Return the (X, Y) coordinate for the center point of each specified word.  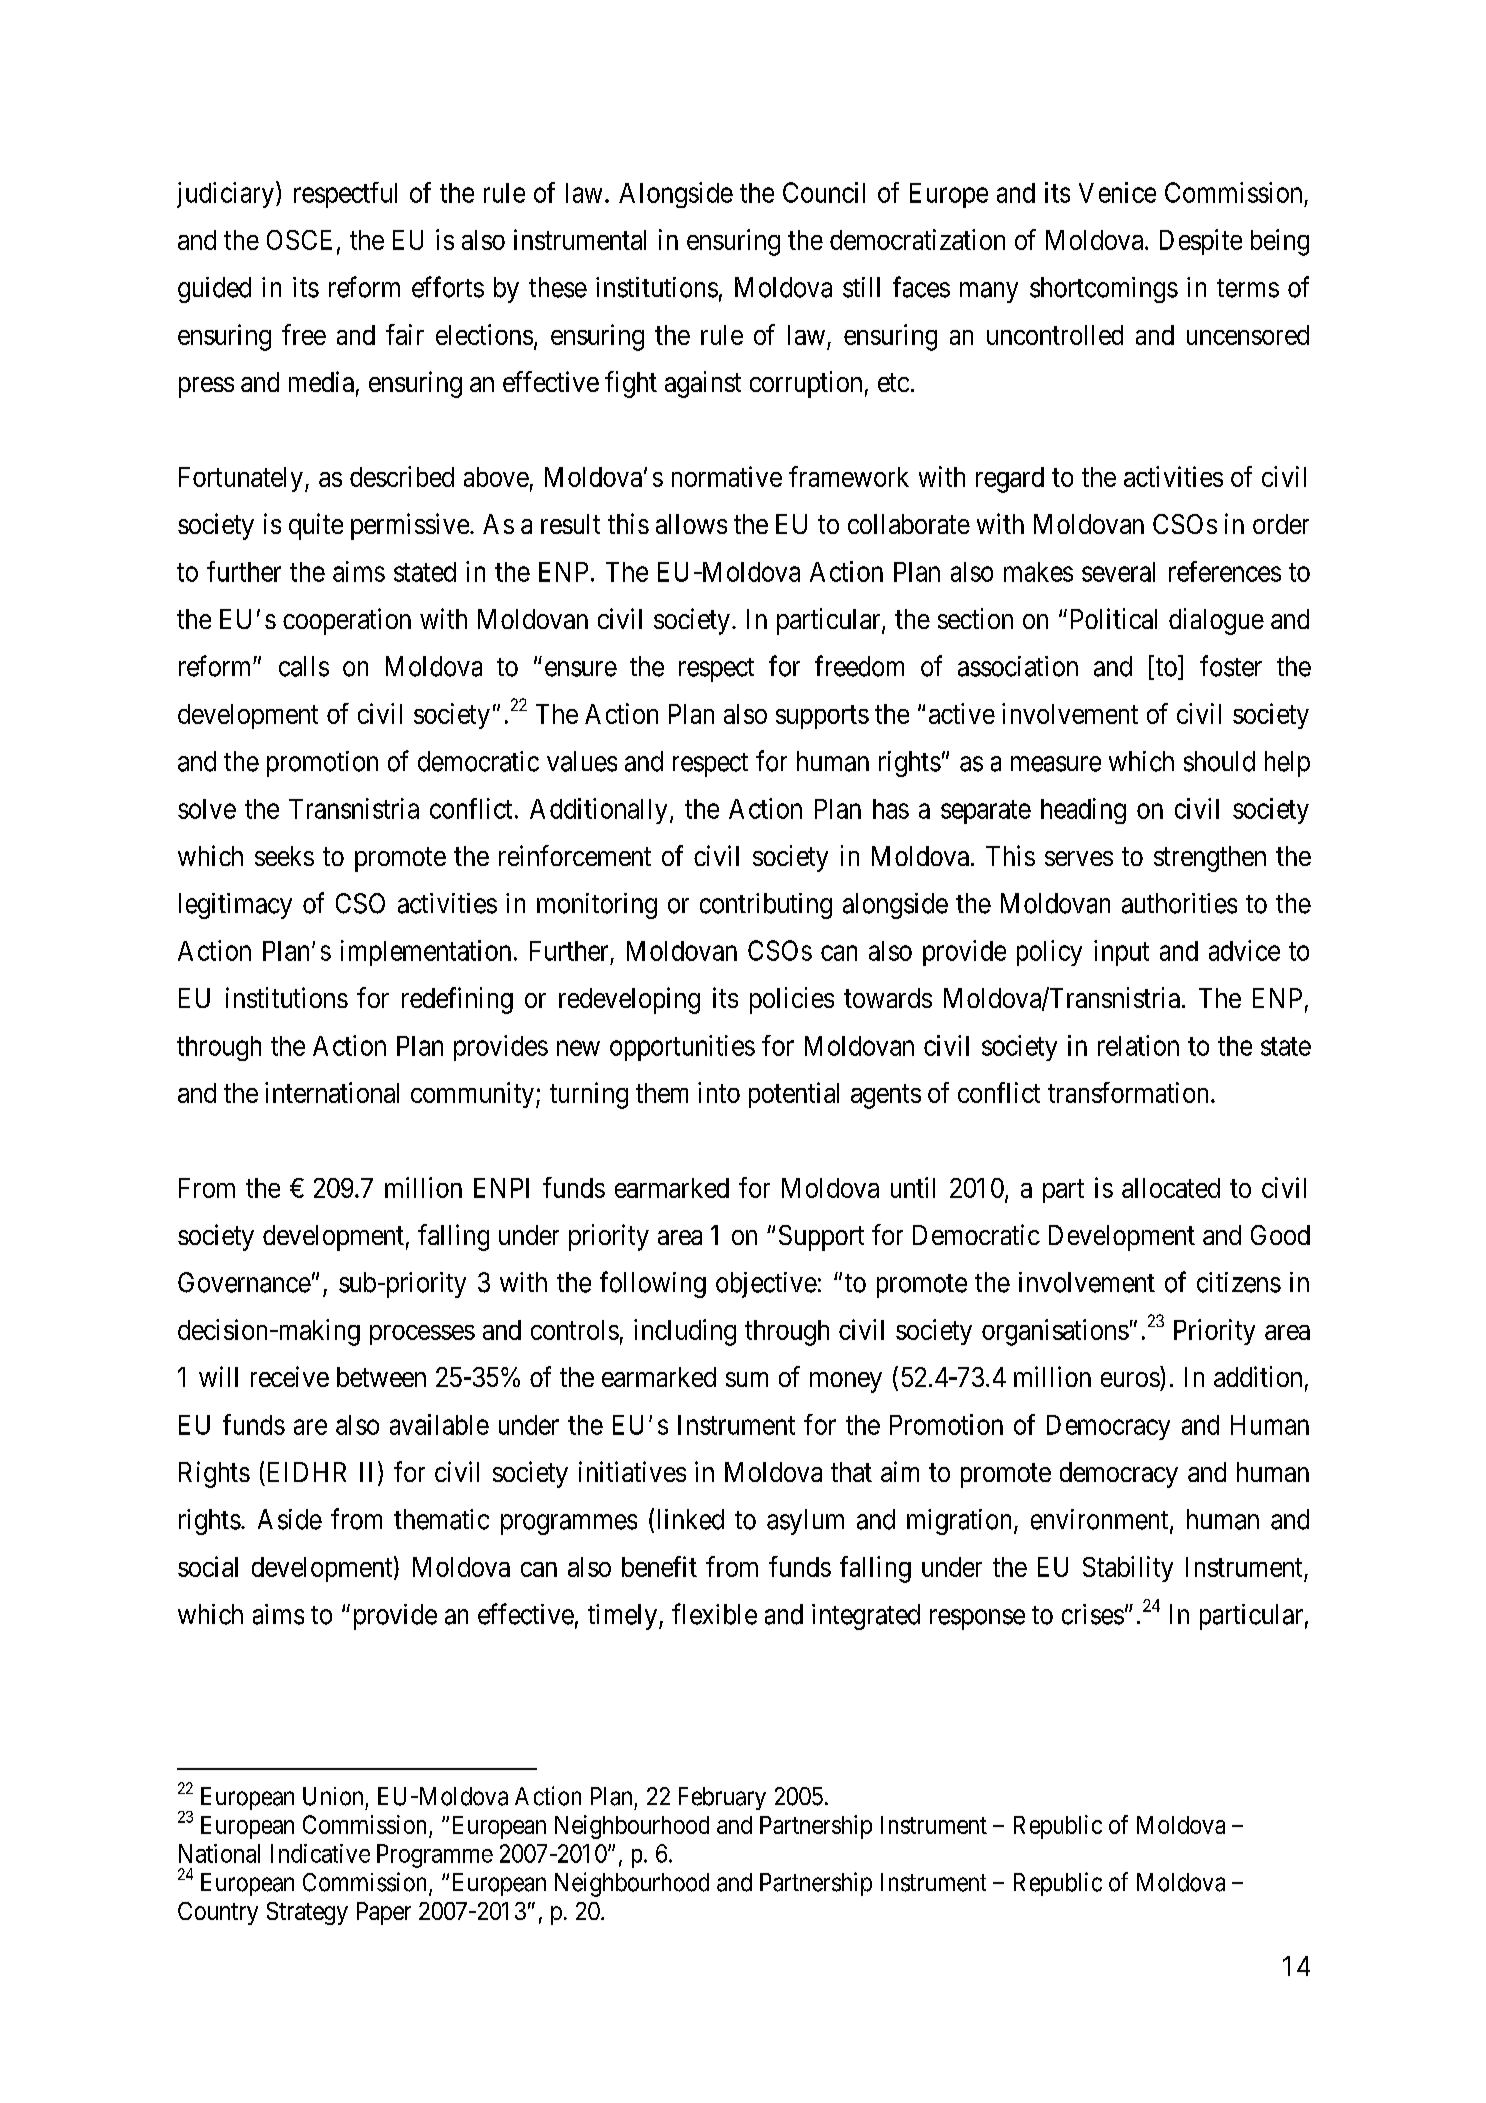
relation (1138, 1045)
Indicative (320, 1853)
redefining (457, 1000)
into (719, 1092)
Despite (1201, 242)
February (722, 1798)
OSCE (299, 240)
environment (1101, 1520)
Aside (290, 1519)
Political (1114, 618)
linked (691, 1519)
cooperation (347, 621)
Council (824, 192)
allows (691, 524)
